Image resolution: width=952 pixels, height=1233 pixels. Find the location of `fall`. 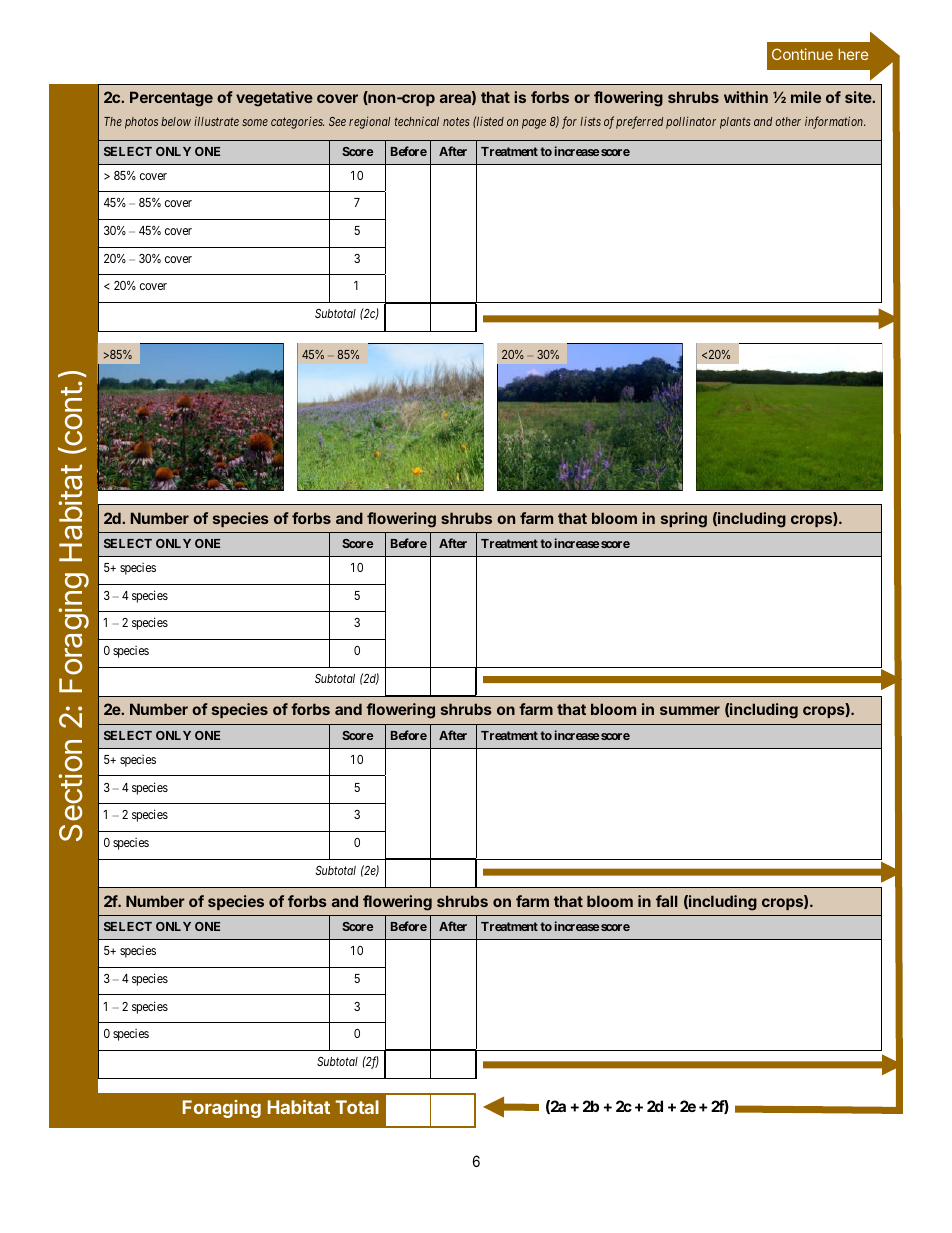

fall is located at coordinates (666, 901).
